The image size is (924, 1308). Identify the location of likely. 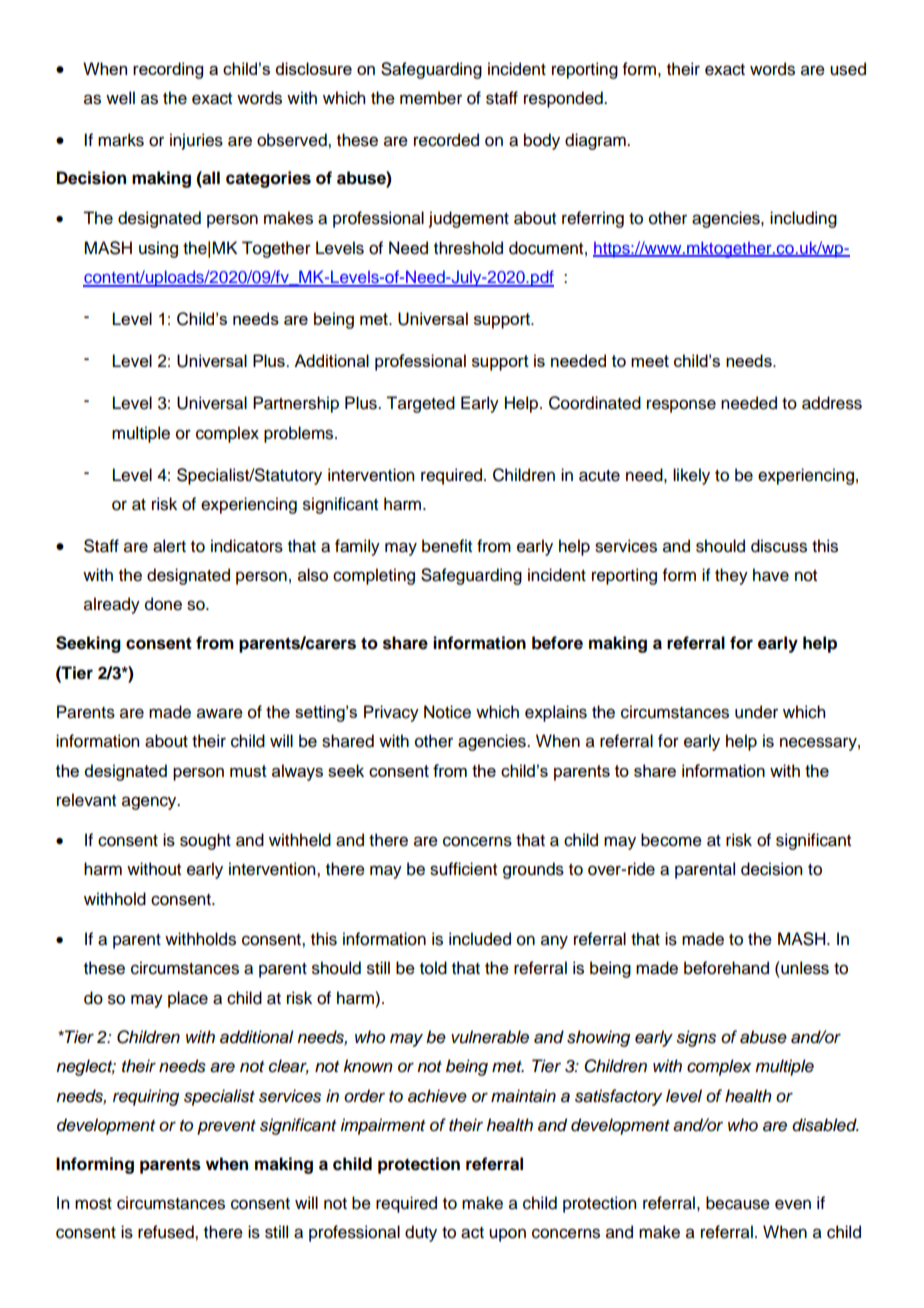
(691, 476).
